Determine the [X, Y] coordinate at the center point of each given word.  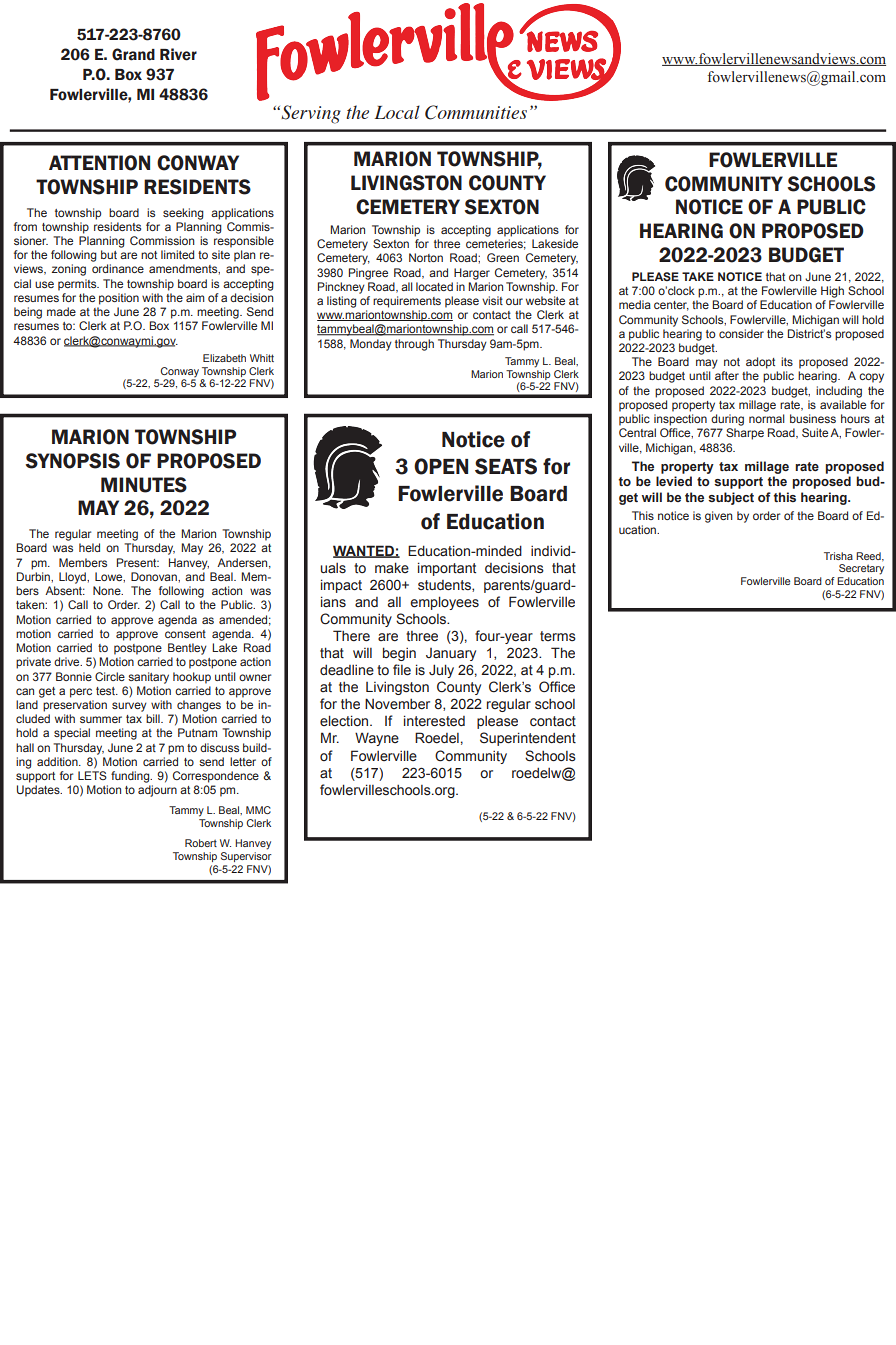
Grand [133, 54]
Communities [476, 112]
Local [397, 112]
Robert [201, 843]
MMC [258, 810]
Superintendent [528, 739]
